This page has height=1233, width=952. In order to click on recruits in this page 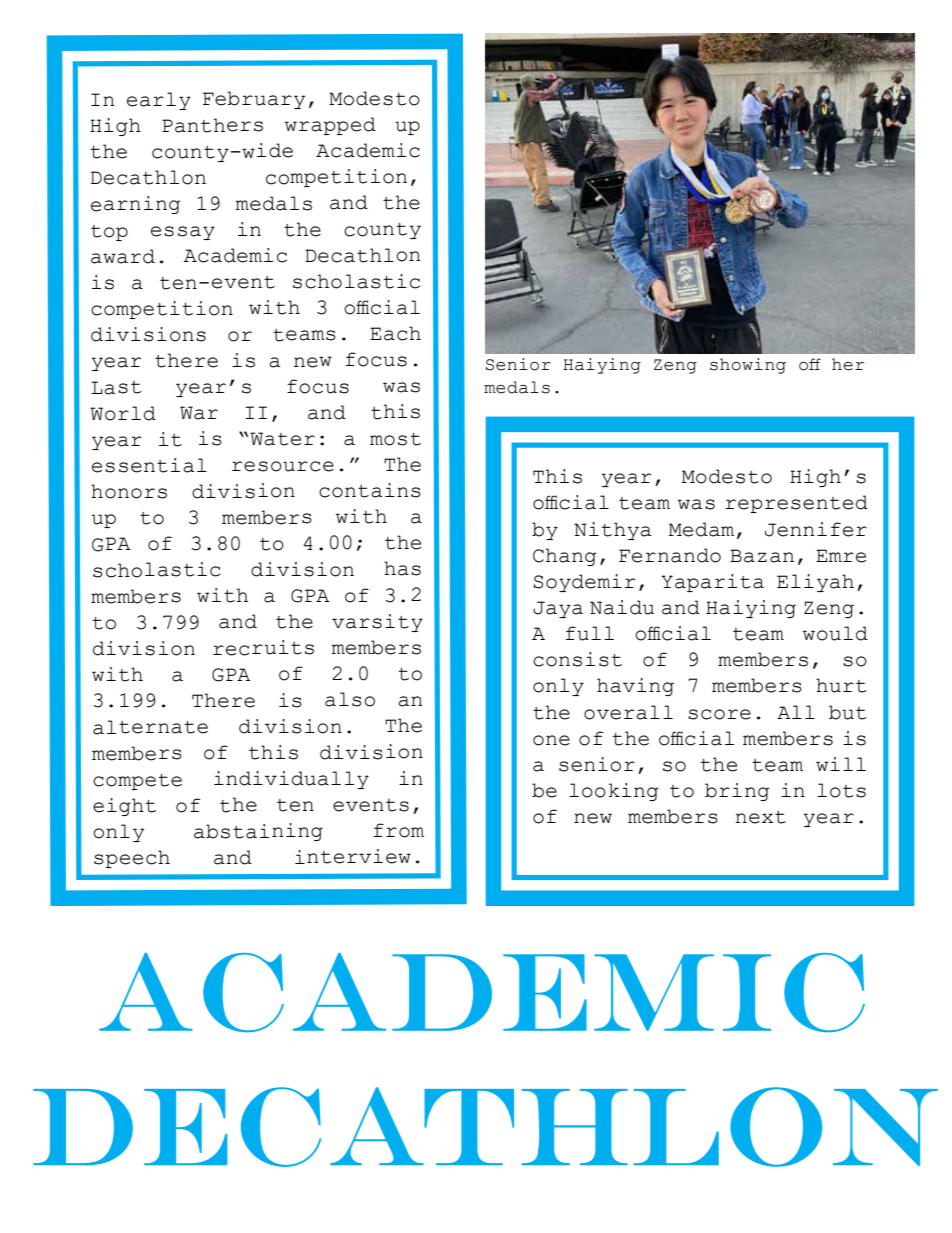, I will do `click(263, 648)`.
